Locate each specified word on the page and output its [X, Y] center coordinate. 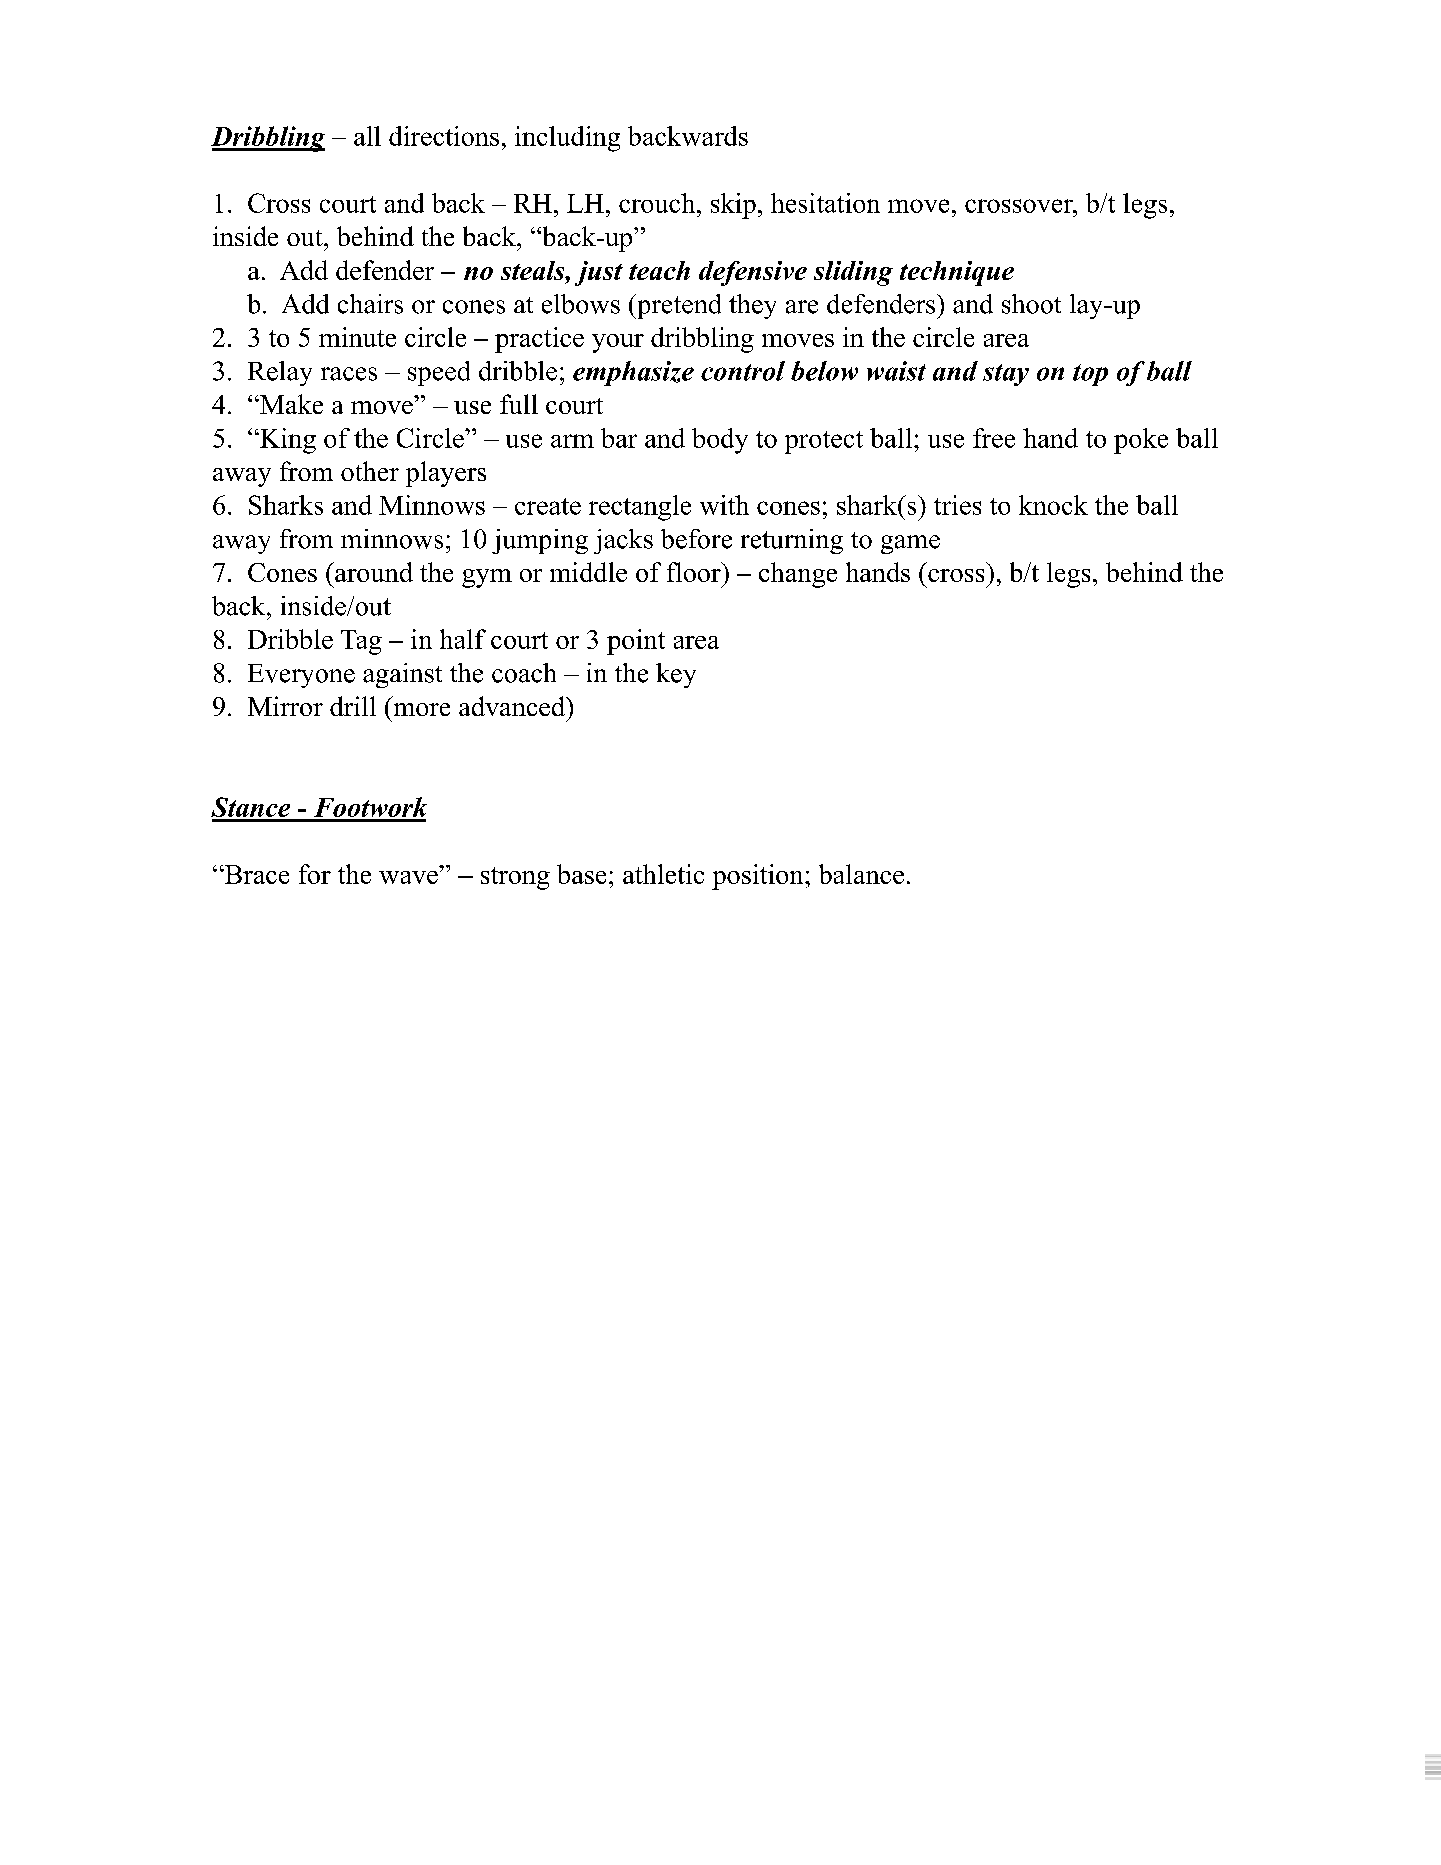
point [636, 642]
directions [444, 136]
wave [408, 877]
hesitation [825, 203]
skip [733, 206]
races [349, 374]
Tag [361, 642]
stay [1006, 375]
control [743, 371]
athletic [663, 874]
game [910, 544]
